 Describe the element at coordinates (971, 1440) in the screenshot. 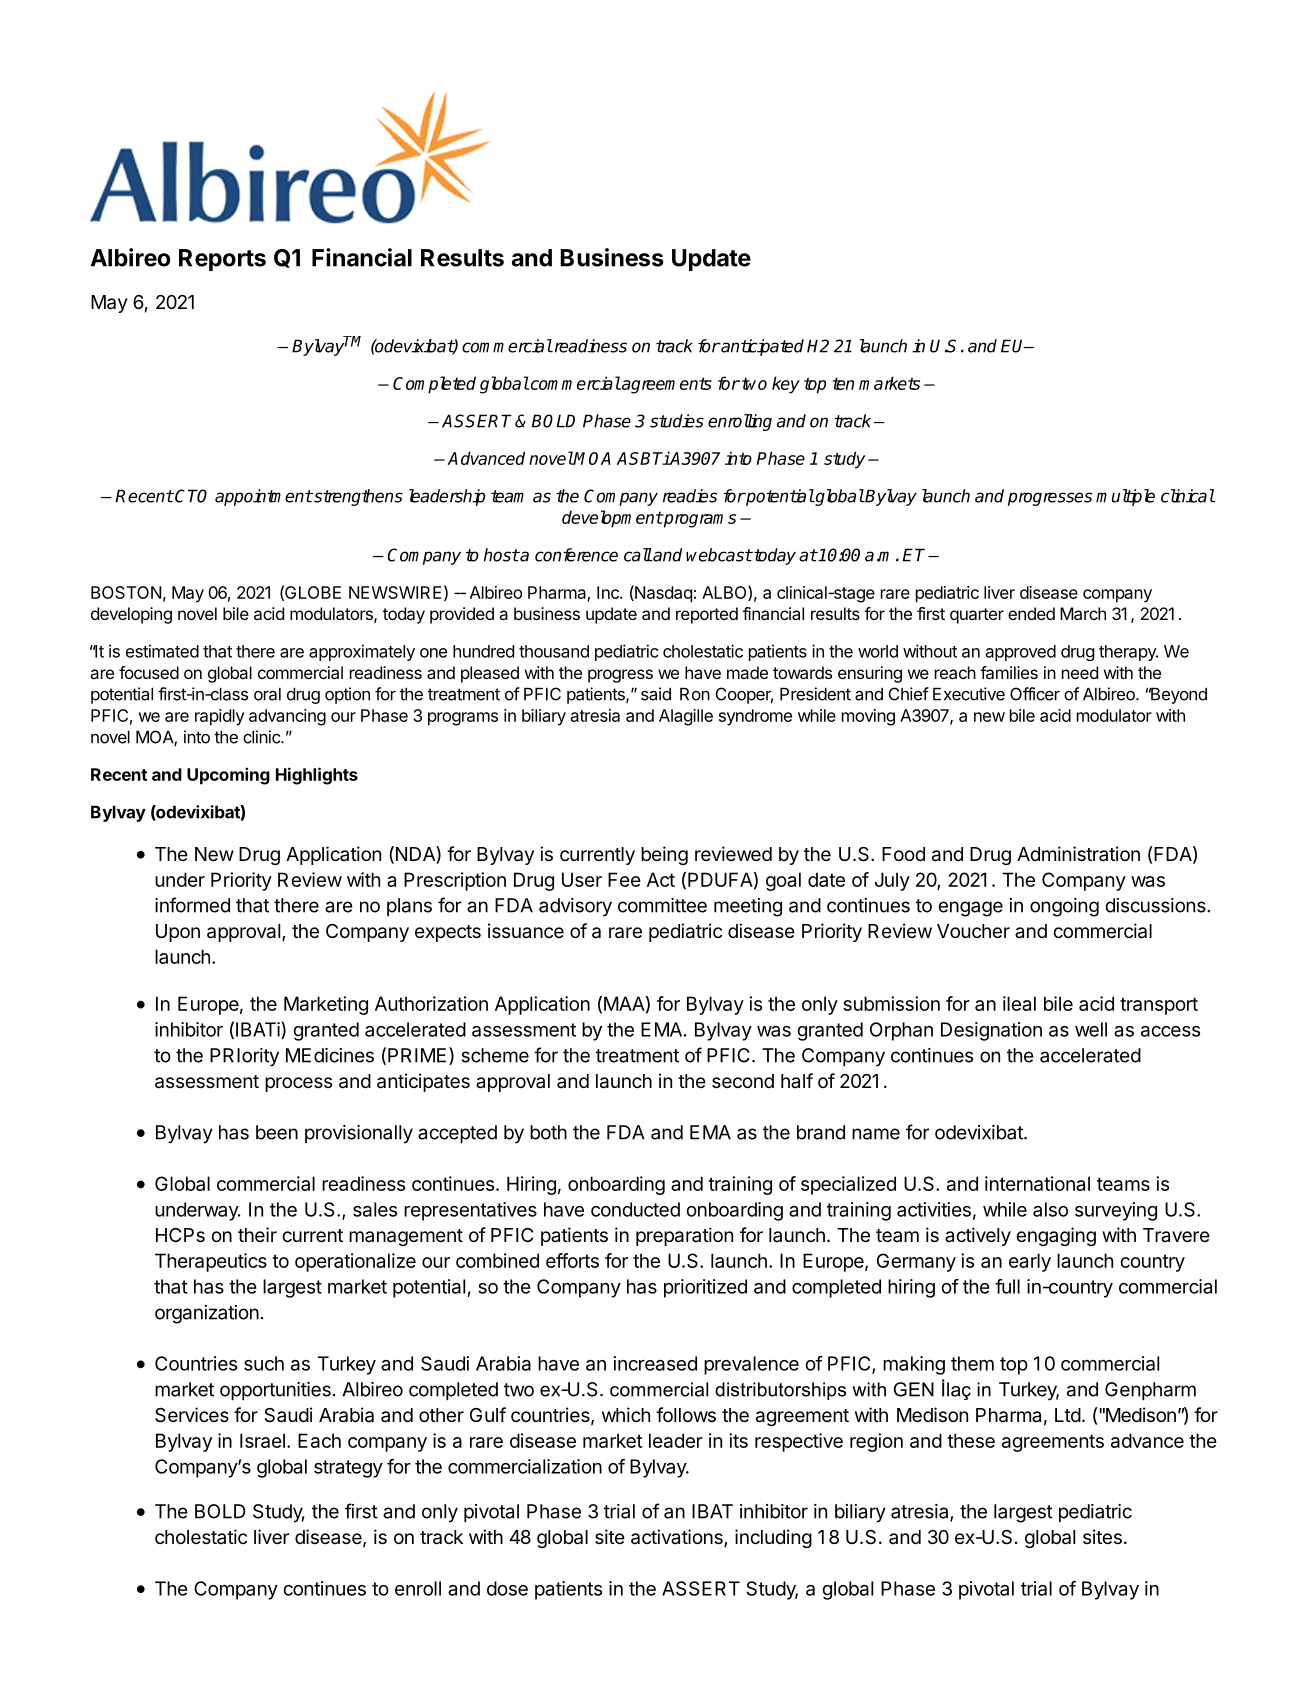

I see `these` at that location.
